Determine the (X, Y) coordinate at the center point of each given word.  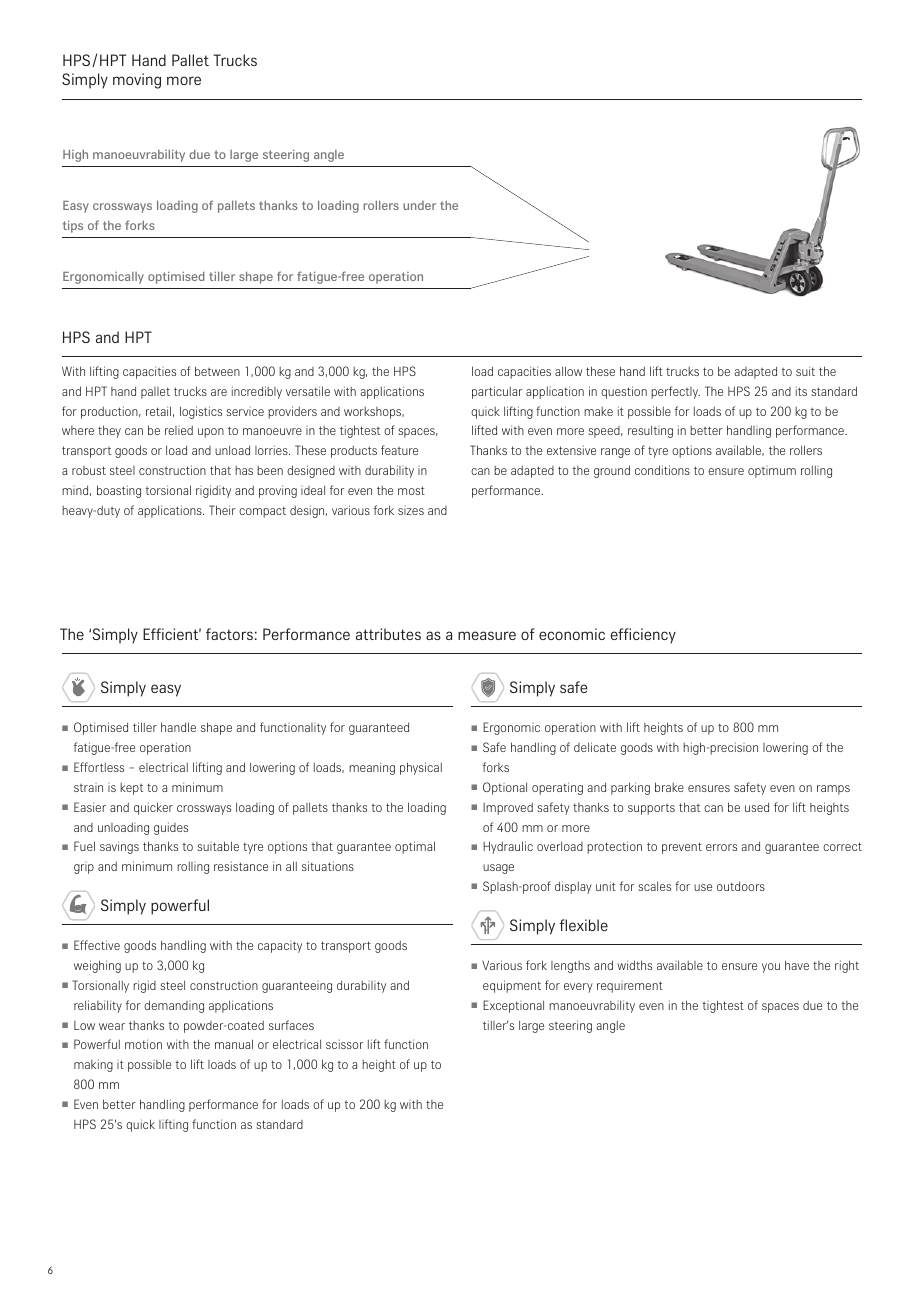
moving (137, 81)
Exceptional (513, 1006)
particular (497, 392)
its (801, 391)
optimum (772, 472)
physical (421, 768)
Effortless (99, 767)
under (419, 205)
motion (143, 1044)
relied (179, 430)
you (771, 968)
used (757, 807)
